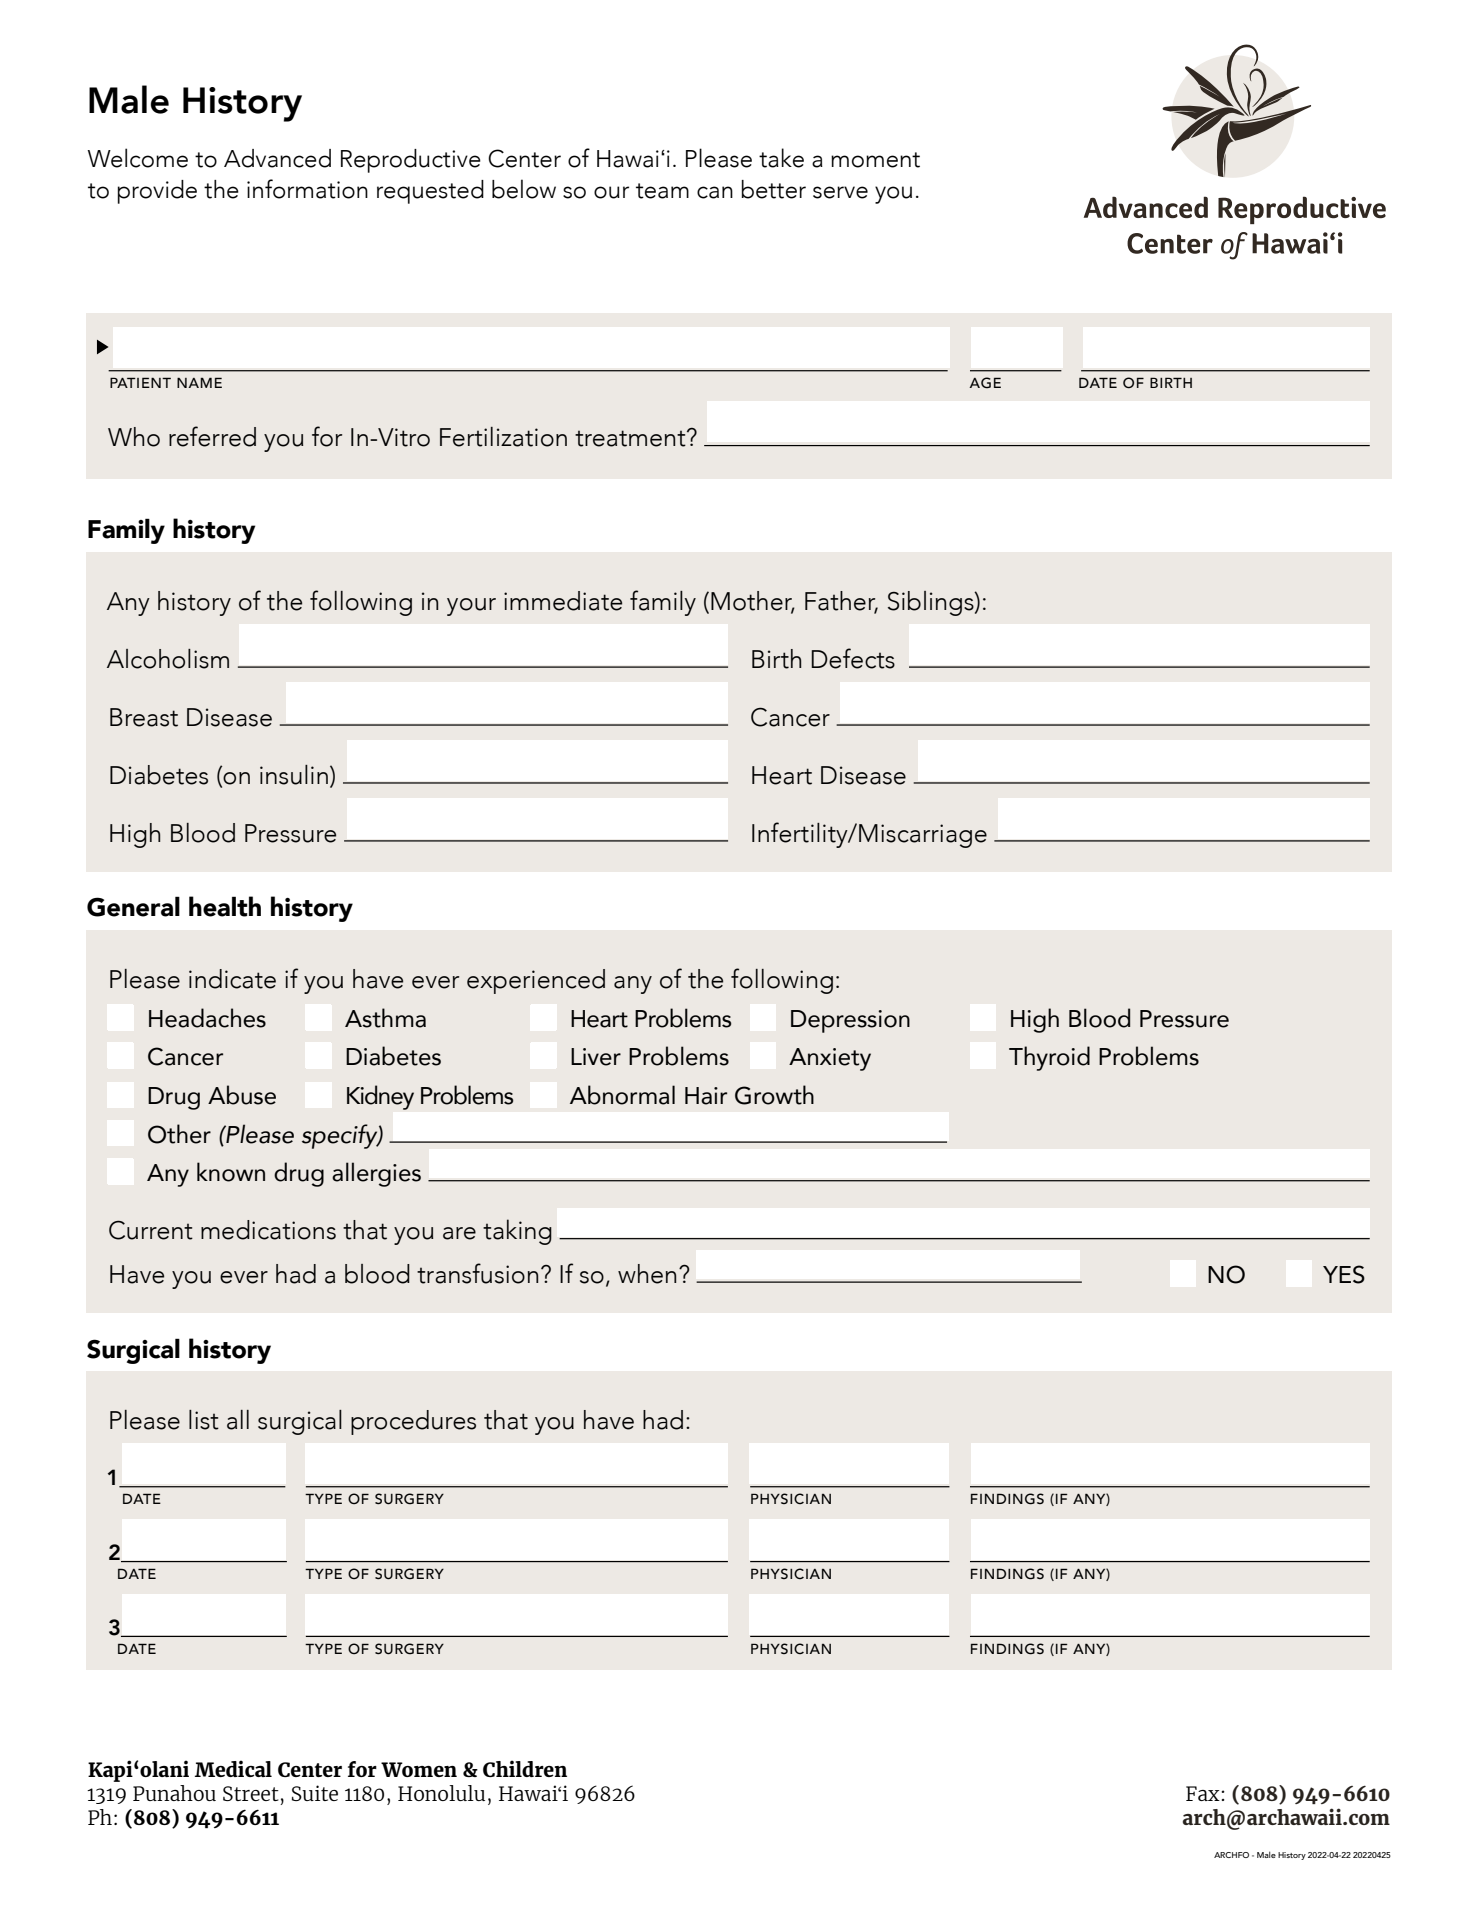 Image resolution: width=1478 pixels, height=1912 pixels. I want to click on moment, so click(875, 160).
